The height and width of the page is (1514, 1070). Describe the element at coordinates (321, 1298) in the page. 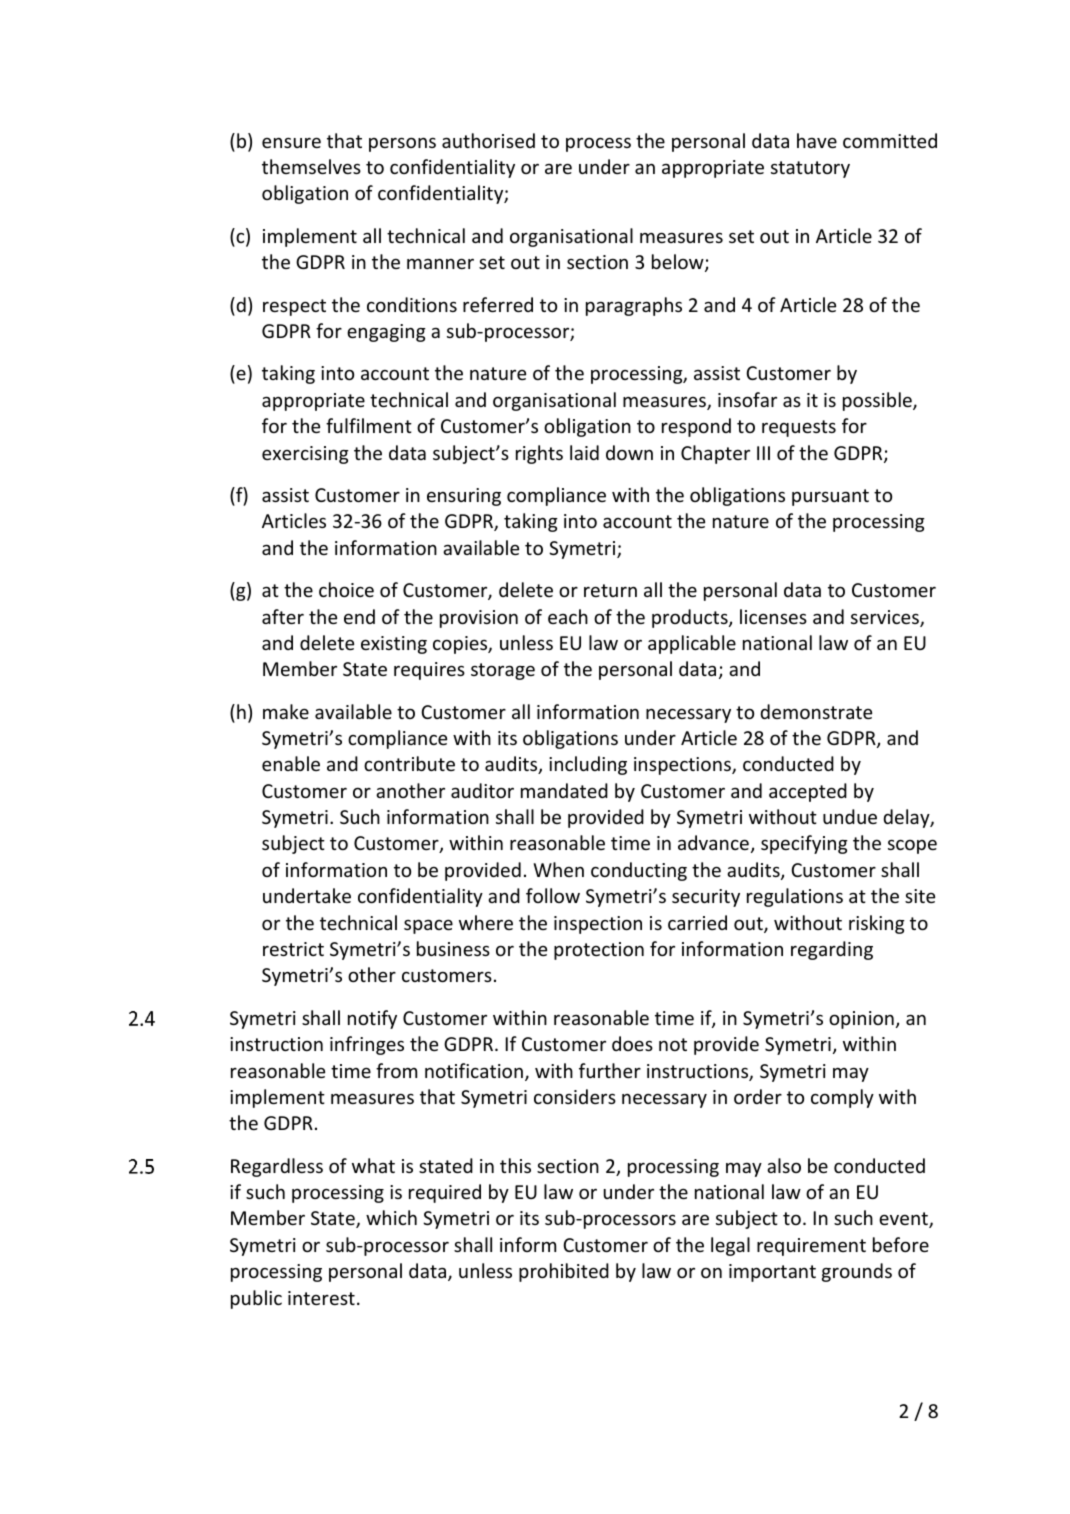

I see `interest` at that location.
